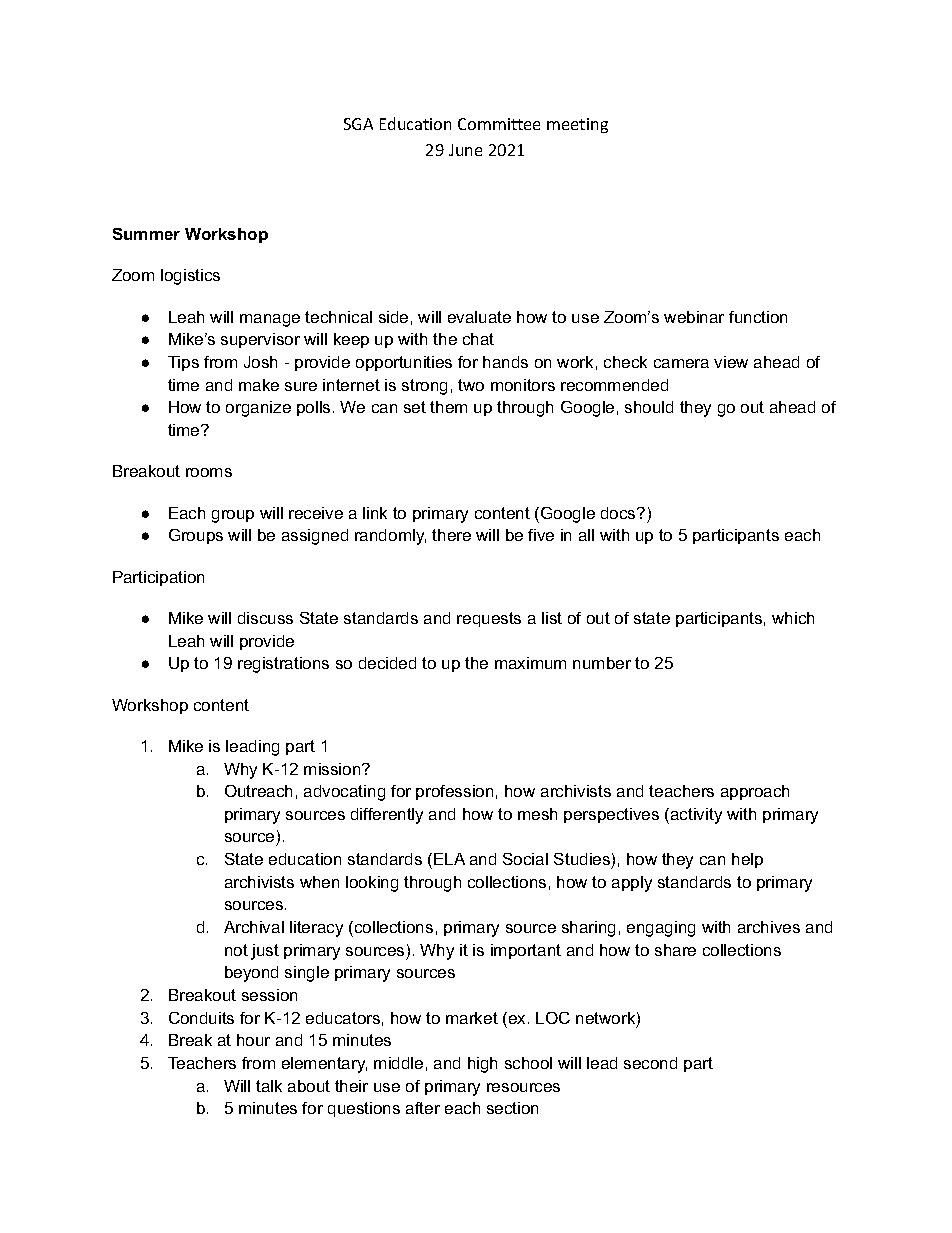 Image resolution: width=952 pixels, height=1233 pixels. I want to click on approach, so click(755, 792).
